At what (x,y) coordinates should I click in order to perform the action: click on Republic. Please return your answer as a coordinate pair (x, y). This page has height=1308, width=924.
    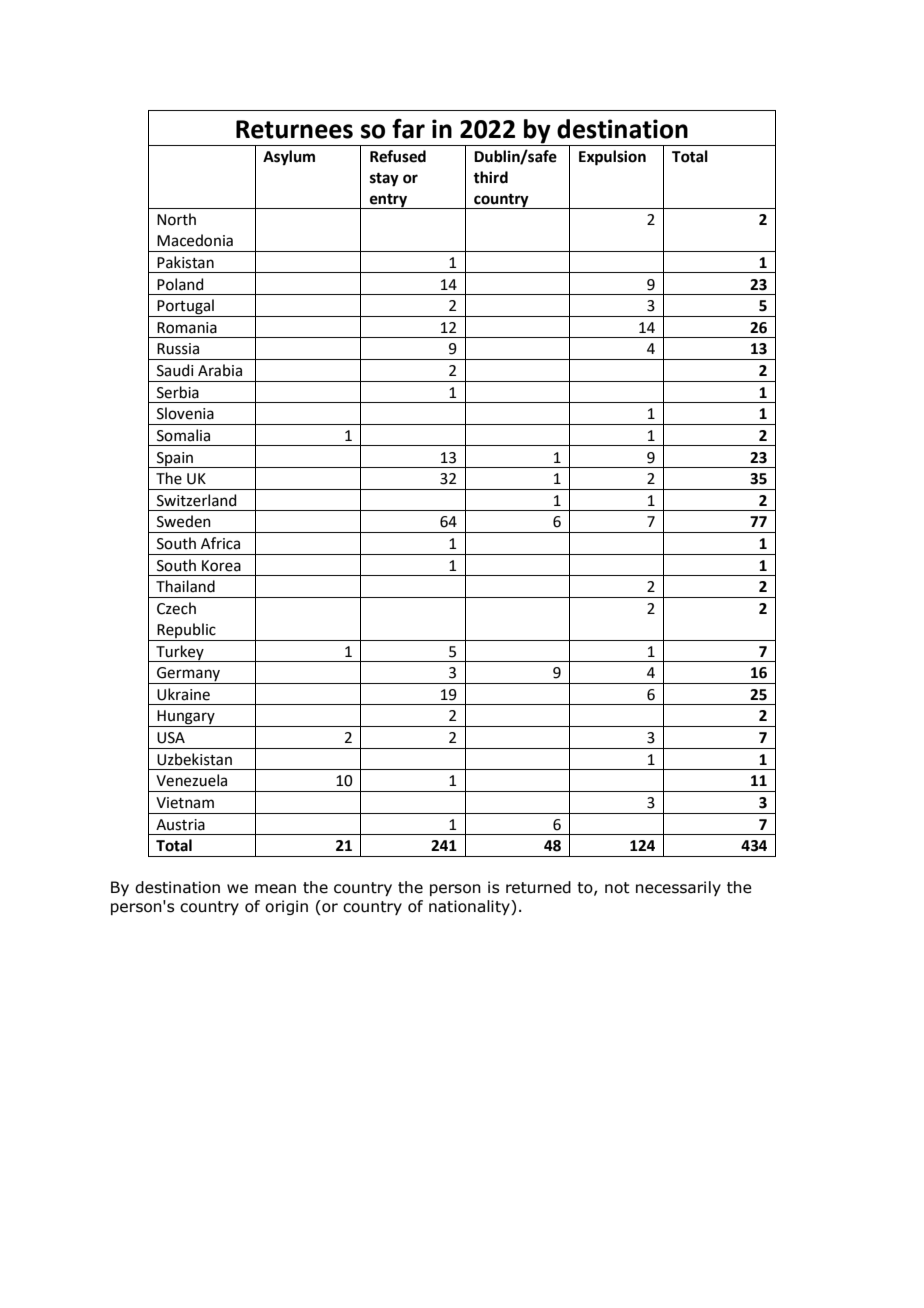
    Looking at the image, I should click on (186, 630).
